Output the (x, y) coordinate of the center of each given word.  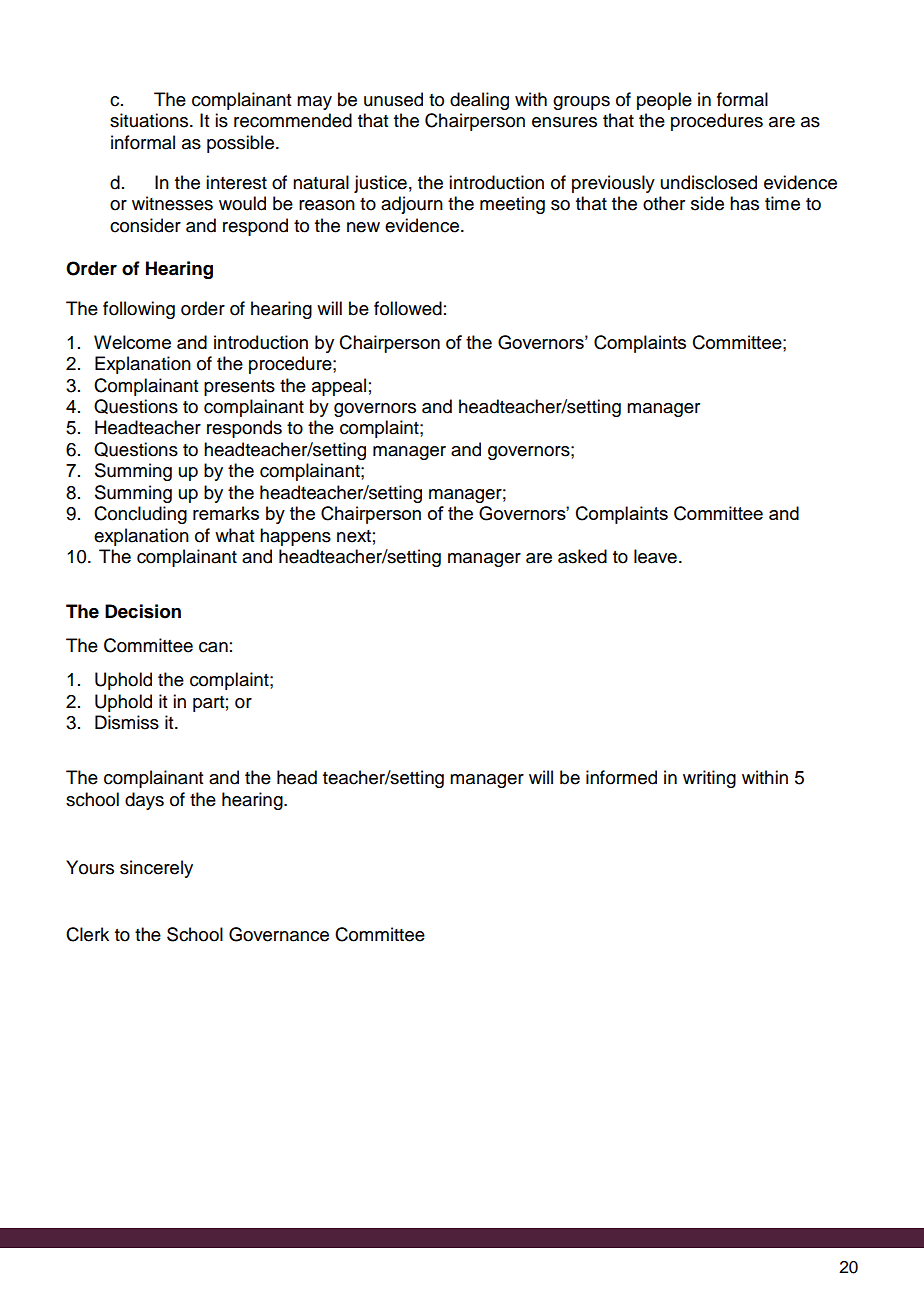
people (664, 101)
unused (393, 99)
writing (709, 779)
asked (582, 556)
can (213, 647)
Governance (279, 934)
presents (239, 388)
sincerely (156, 869)
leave (655, 556)
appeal (339, 387)
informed (621, 777)
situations (150, 120)
